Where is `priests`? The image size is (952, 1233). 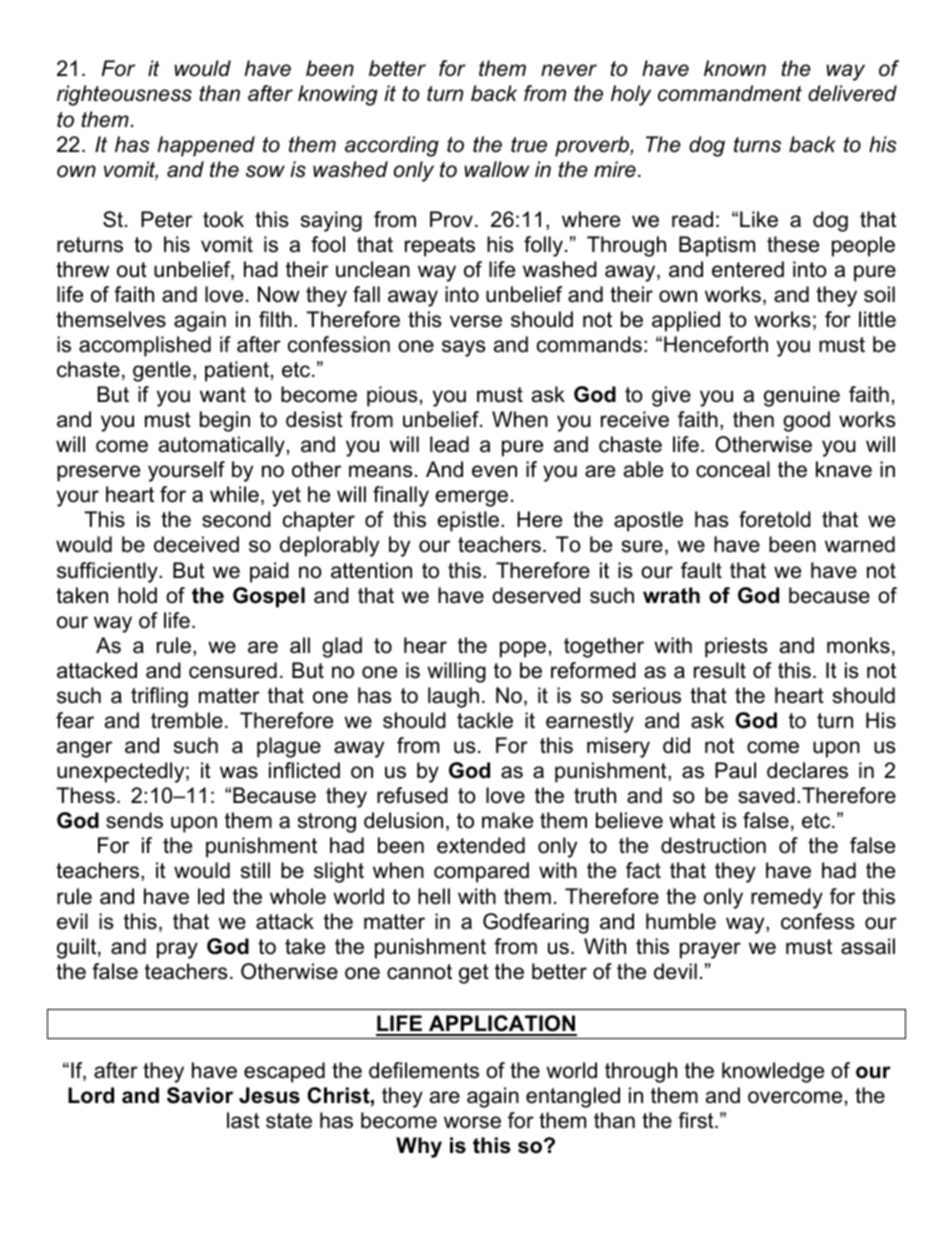
priests is located at coordinates (736, 647).
